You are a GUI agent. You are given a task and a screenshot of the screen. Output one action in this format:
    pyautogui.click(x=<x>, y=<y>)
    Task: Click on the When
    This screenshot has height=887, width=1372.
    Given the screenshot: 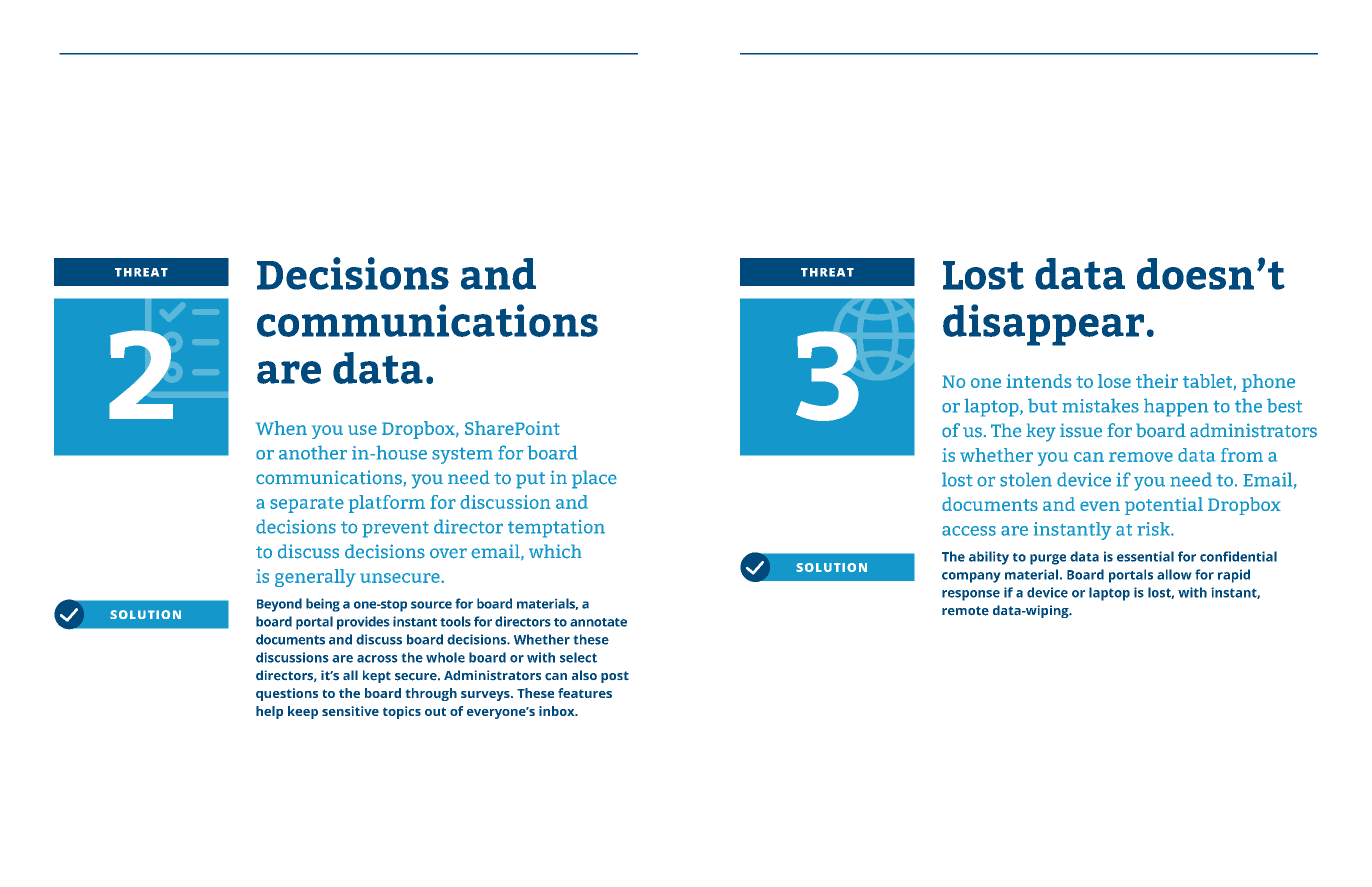 What is the action you would take?
    pyautogui.click(x=281, y=428)
